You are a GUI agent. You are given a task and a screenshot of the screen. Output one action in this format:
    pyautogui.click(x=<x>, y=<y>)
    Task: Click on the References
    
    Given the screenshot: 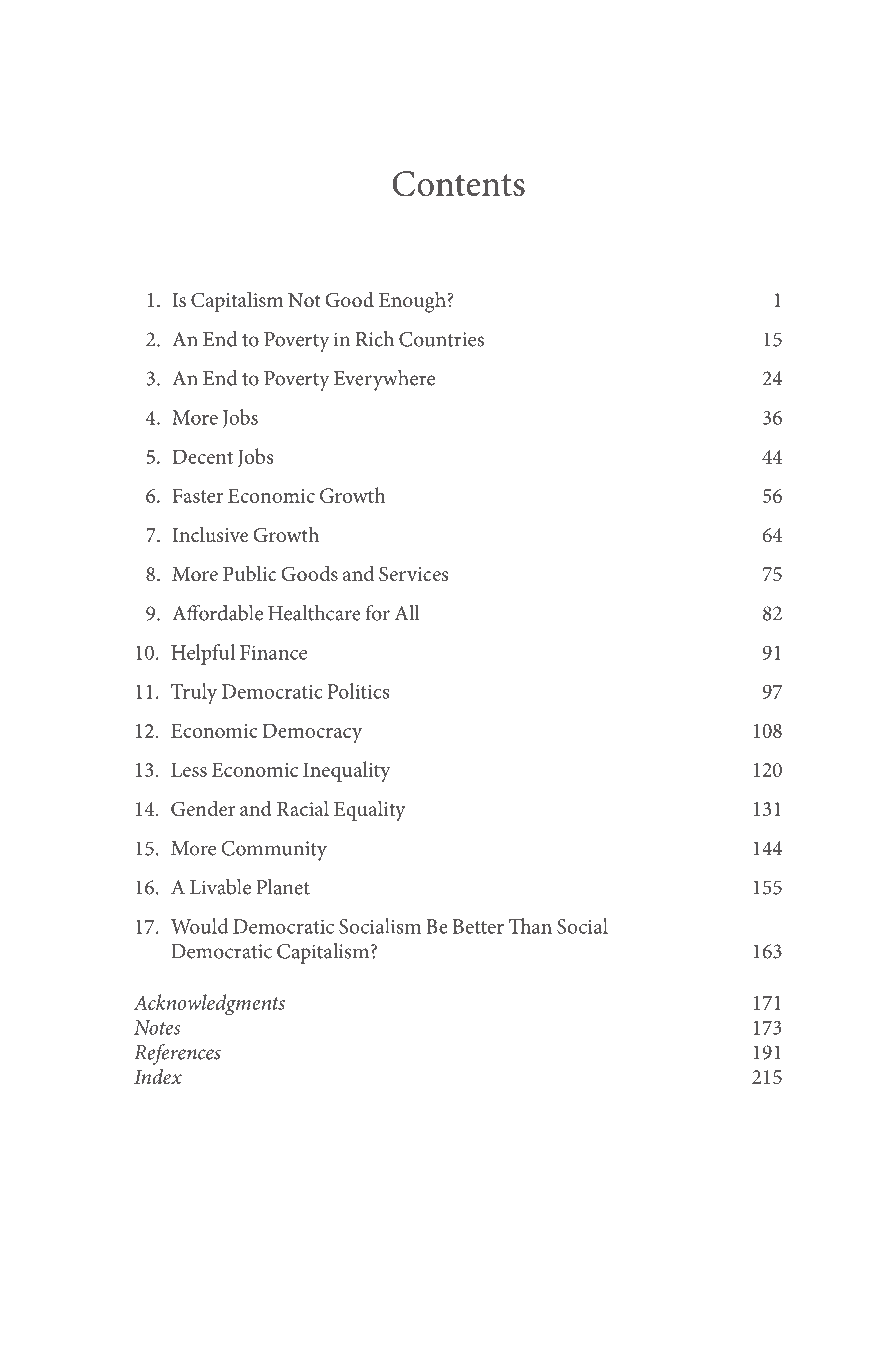 What is the action you would take?
    pyautogui.click(x=177, y=1054)
